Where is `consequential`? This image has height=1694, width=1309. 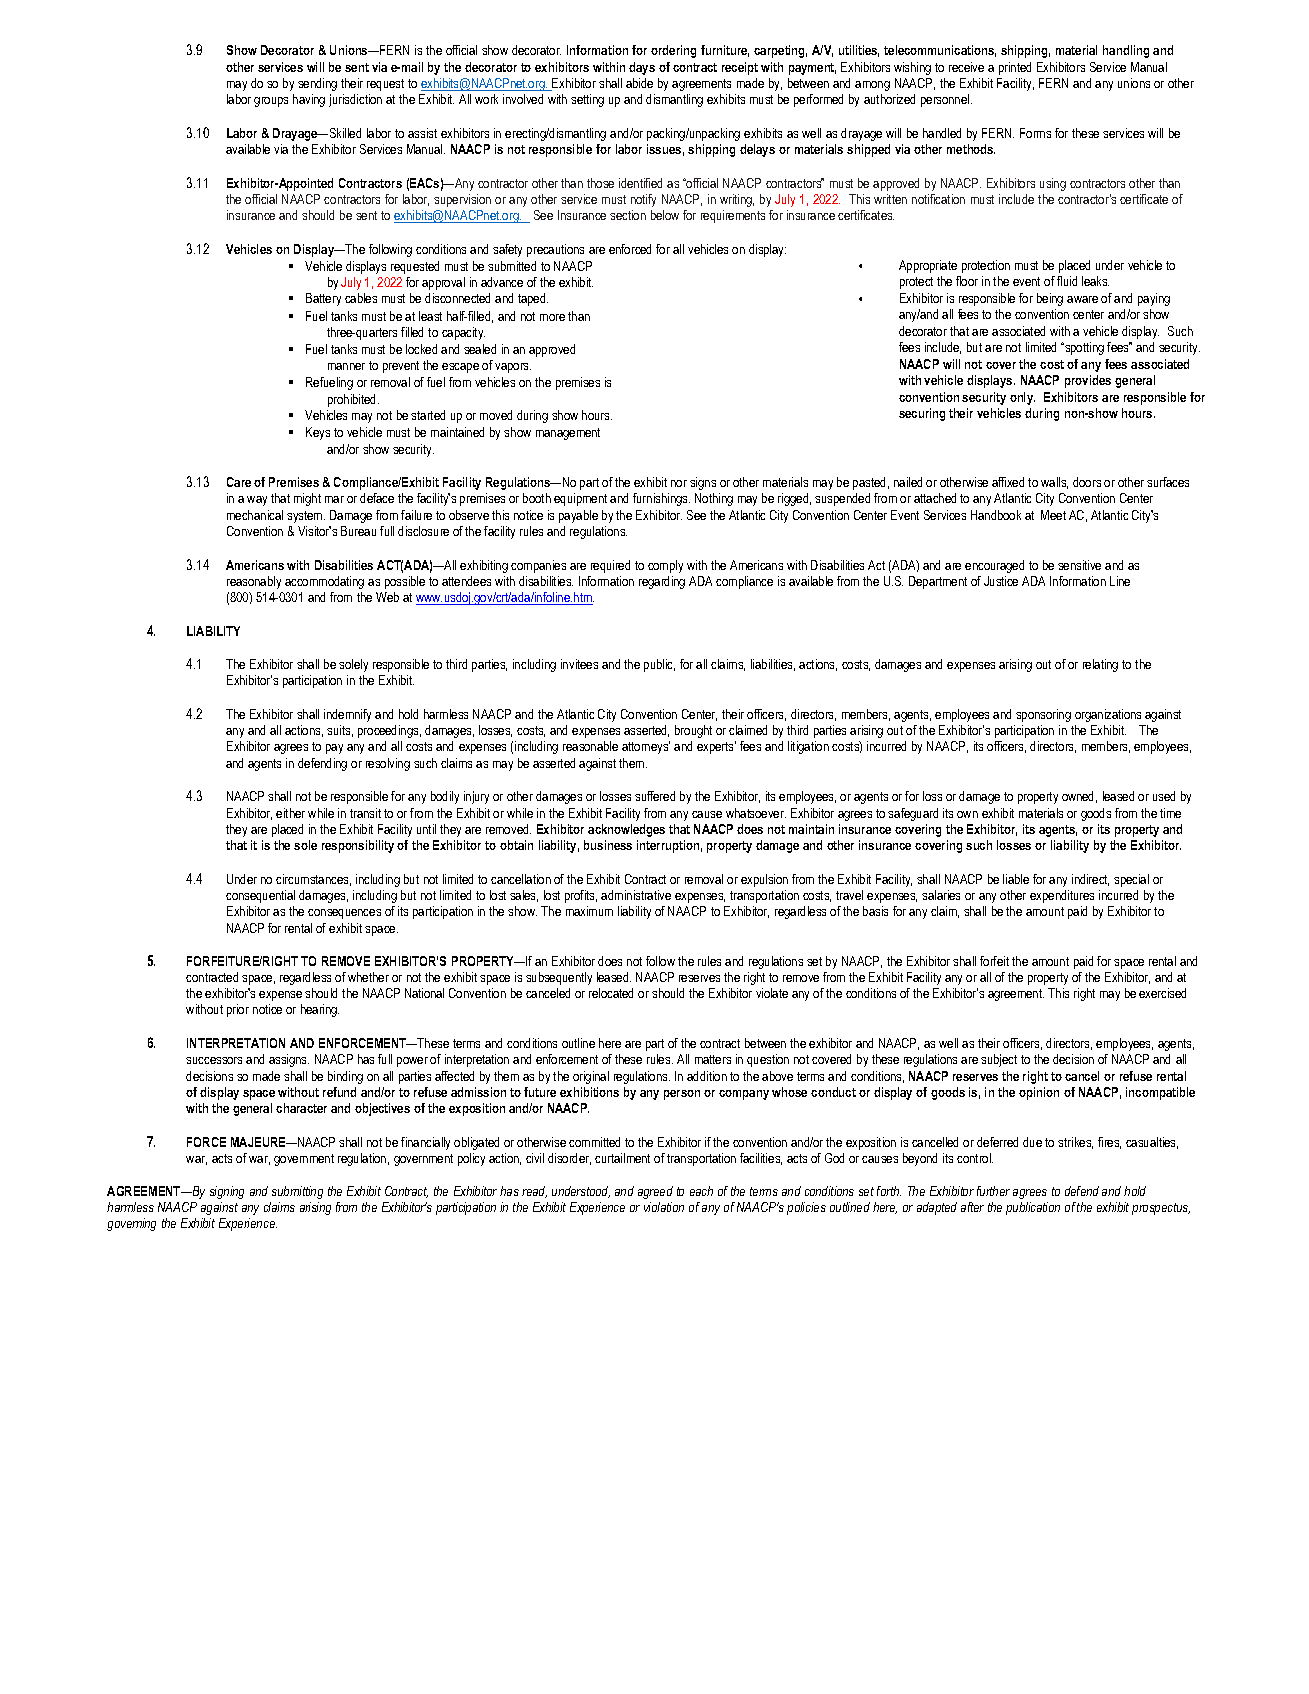
consequential is located at coordinates (260, 896).
